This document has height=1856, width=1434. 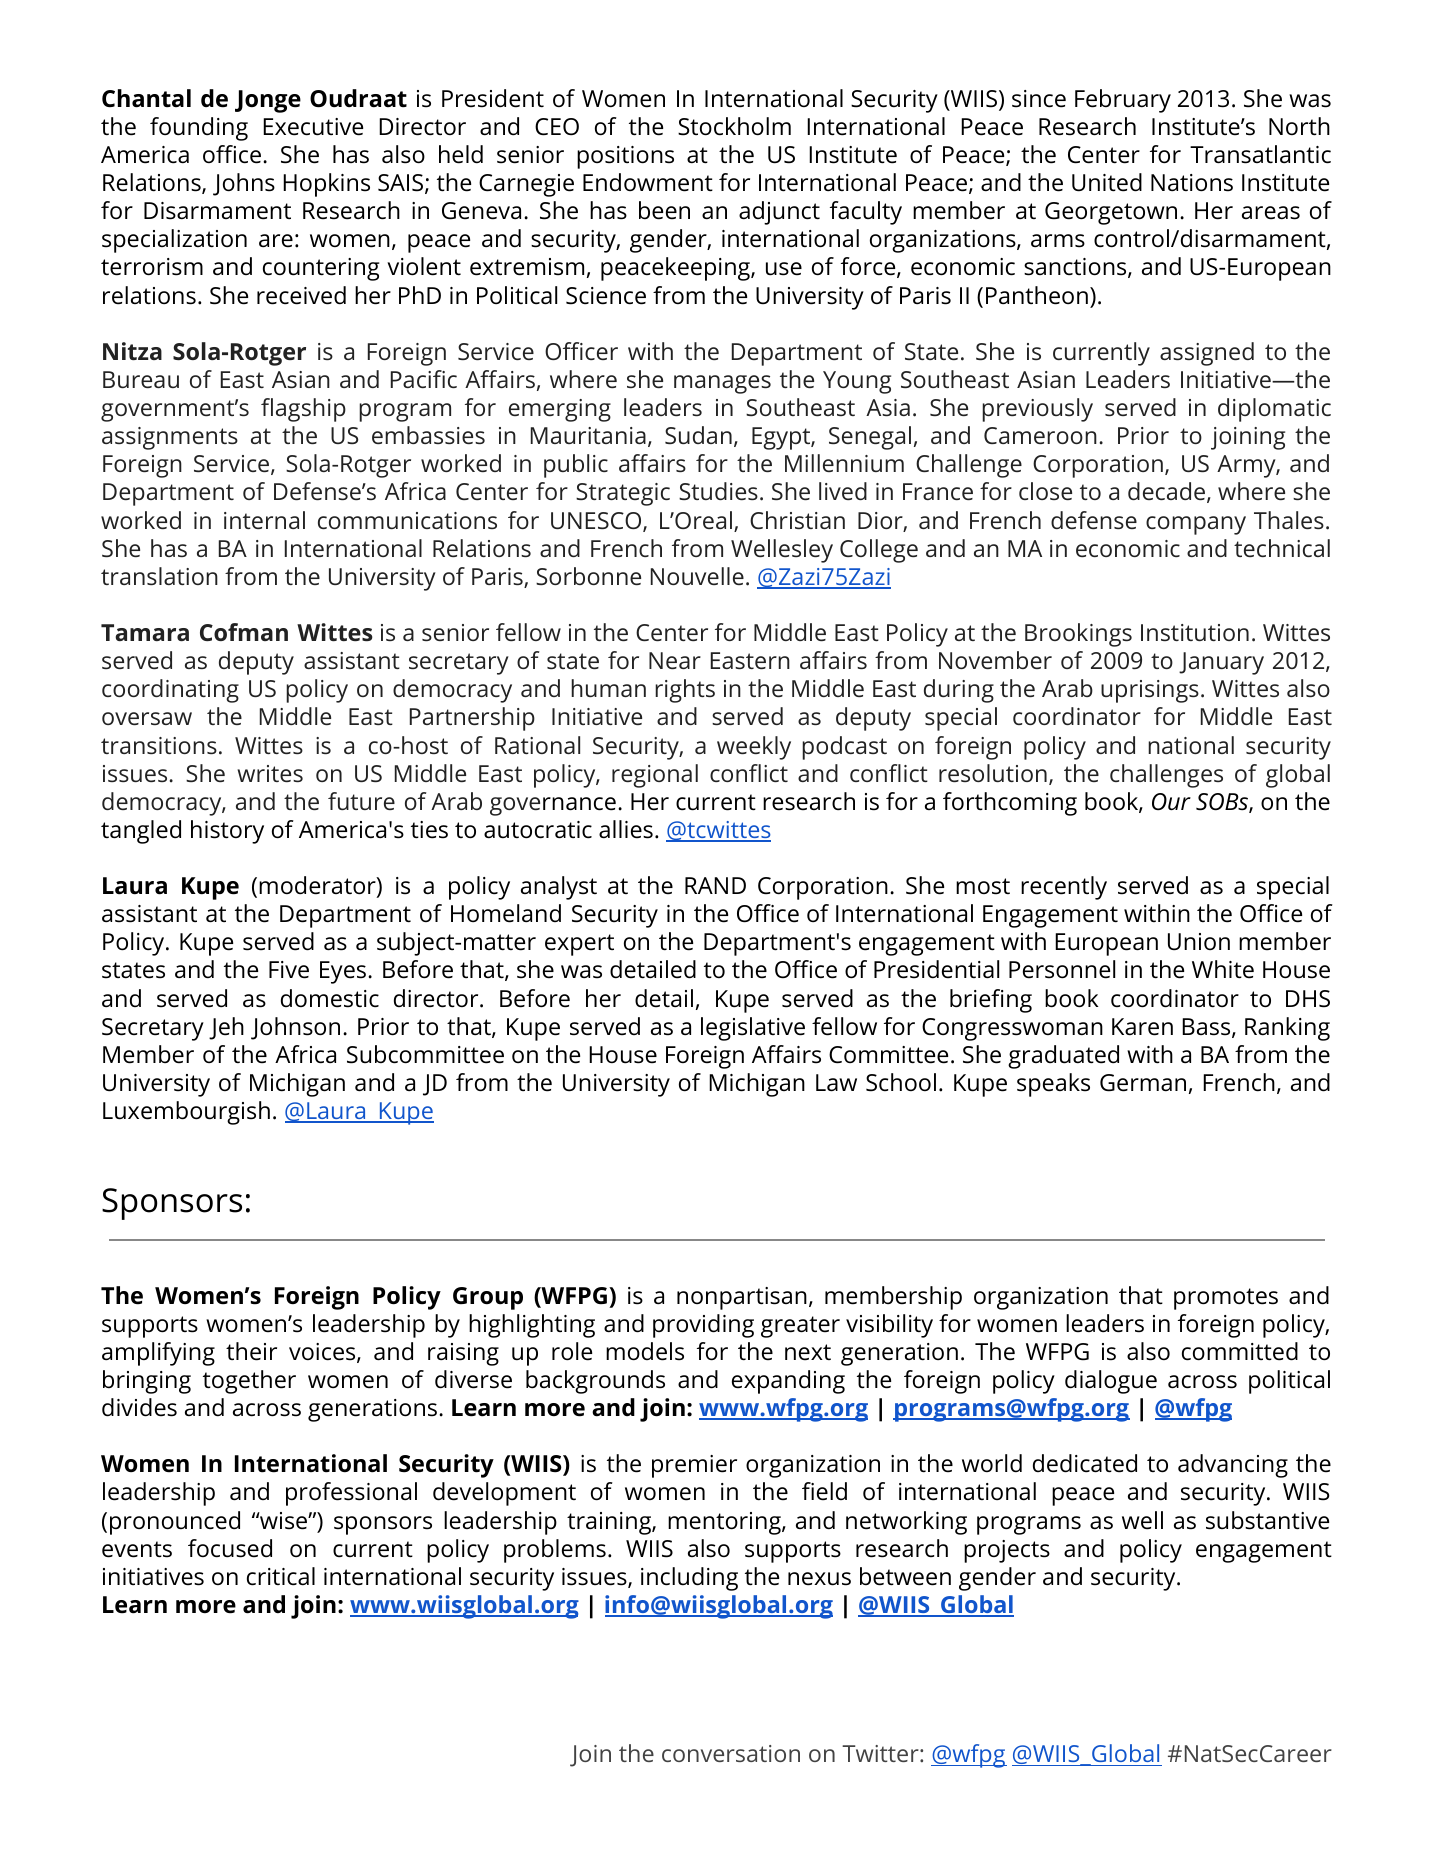 I want to click on providing, so click(x=703, y=1326).
